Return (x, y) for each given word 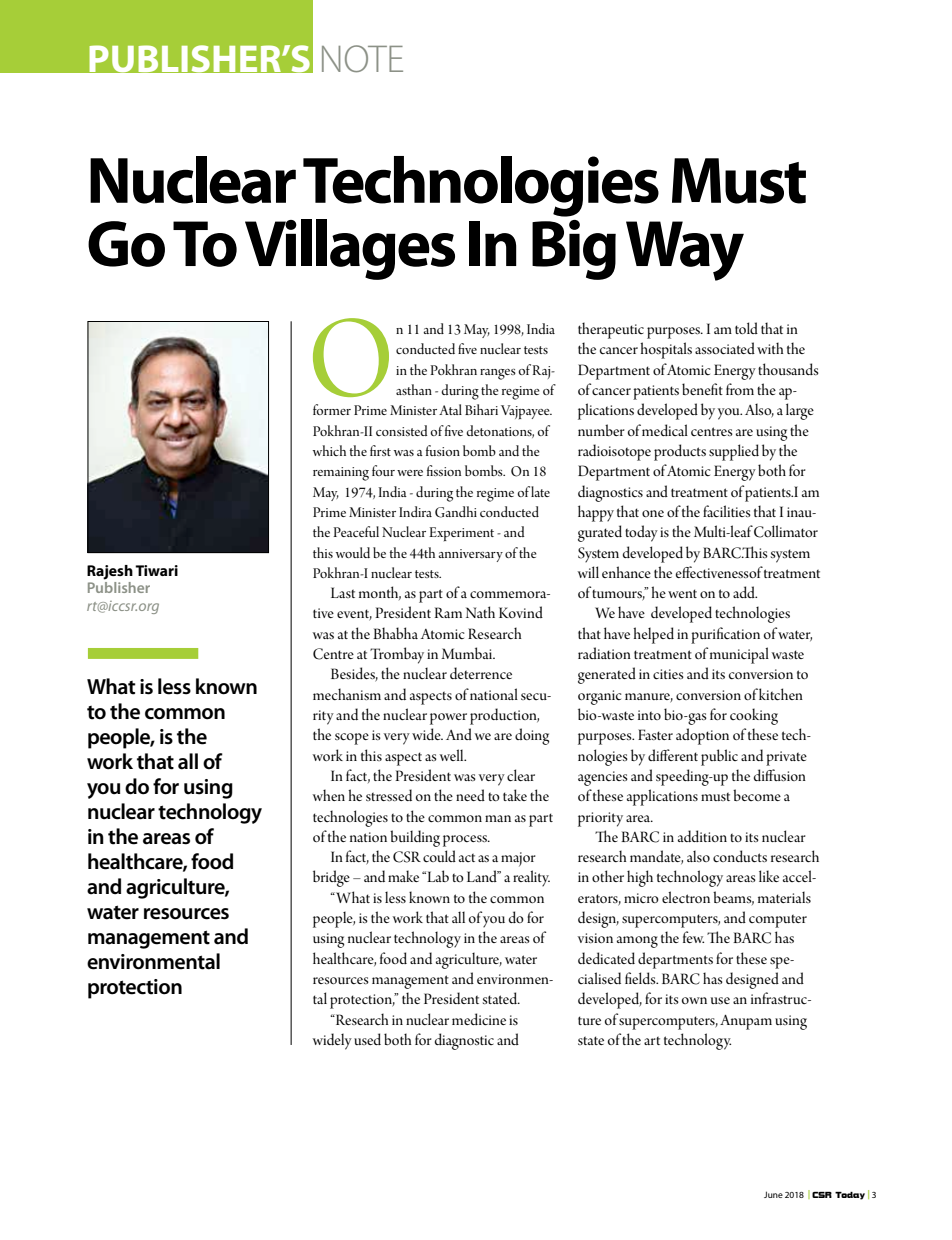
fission (444, 470)
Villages (350, 249)
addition (702, 836)
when (328, 795)
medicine (479, 1019)
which (329, 450)
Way (685, 251)
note (362, 59)
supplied (734, 452)
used (367, 1039)
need (470, 795)
